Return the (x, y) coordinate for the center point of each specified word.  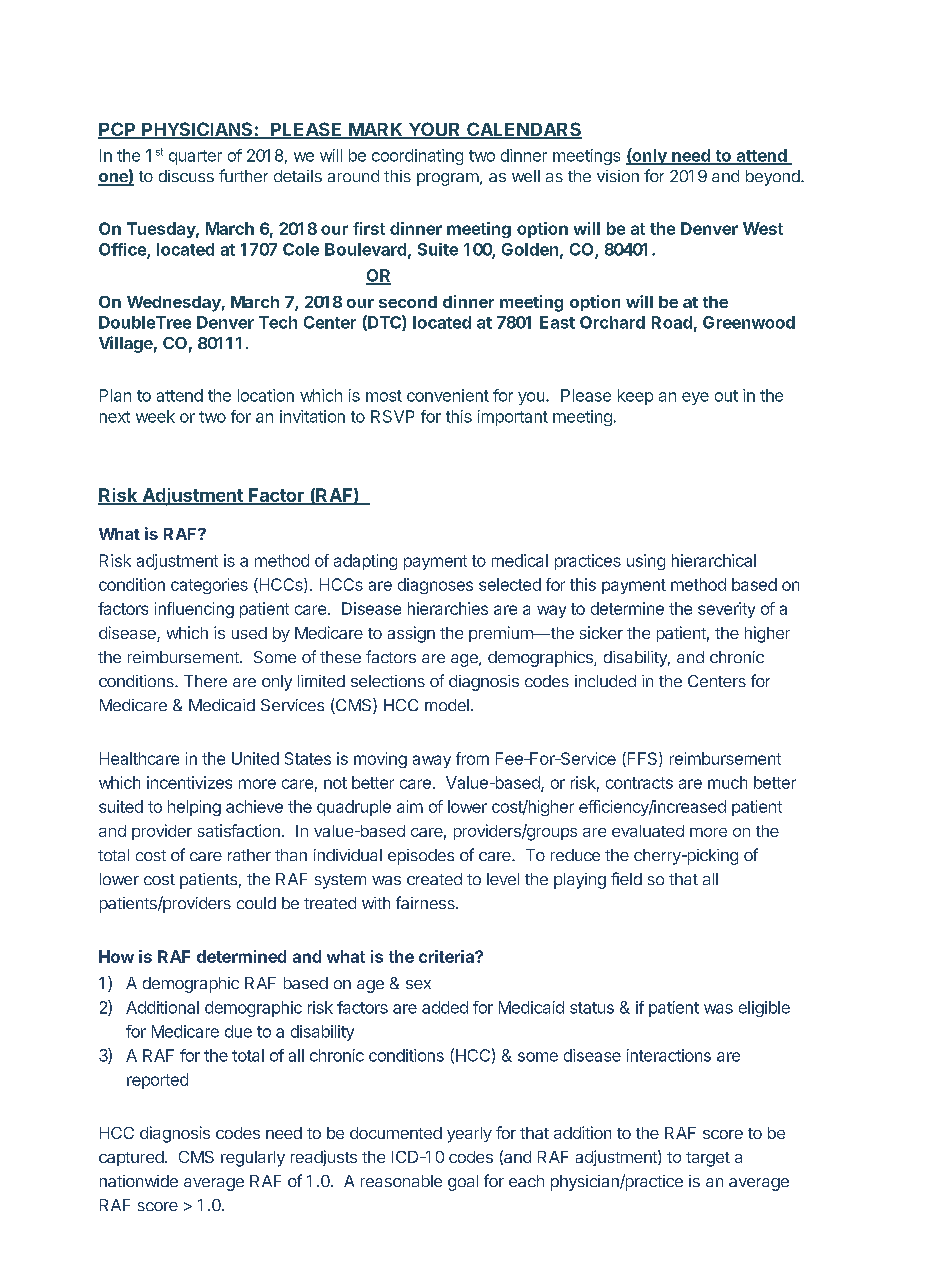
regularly (253, 1159)
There (205, 681)
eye (695, 398)
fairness (426, 902)
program (448, 179)
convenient (448, 395)
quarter (195, 157)
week (155, 416)
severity (726, 610)
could (256, 903)
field (626, 878)
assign (411, 634)
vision (618, 176)
